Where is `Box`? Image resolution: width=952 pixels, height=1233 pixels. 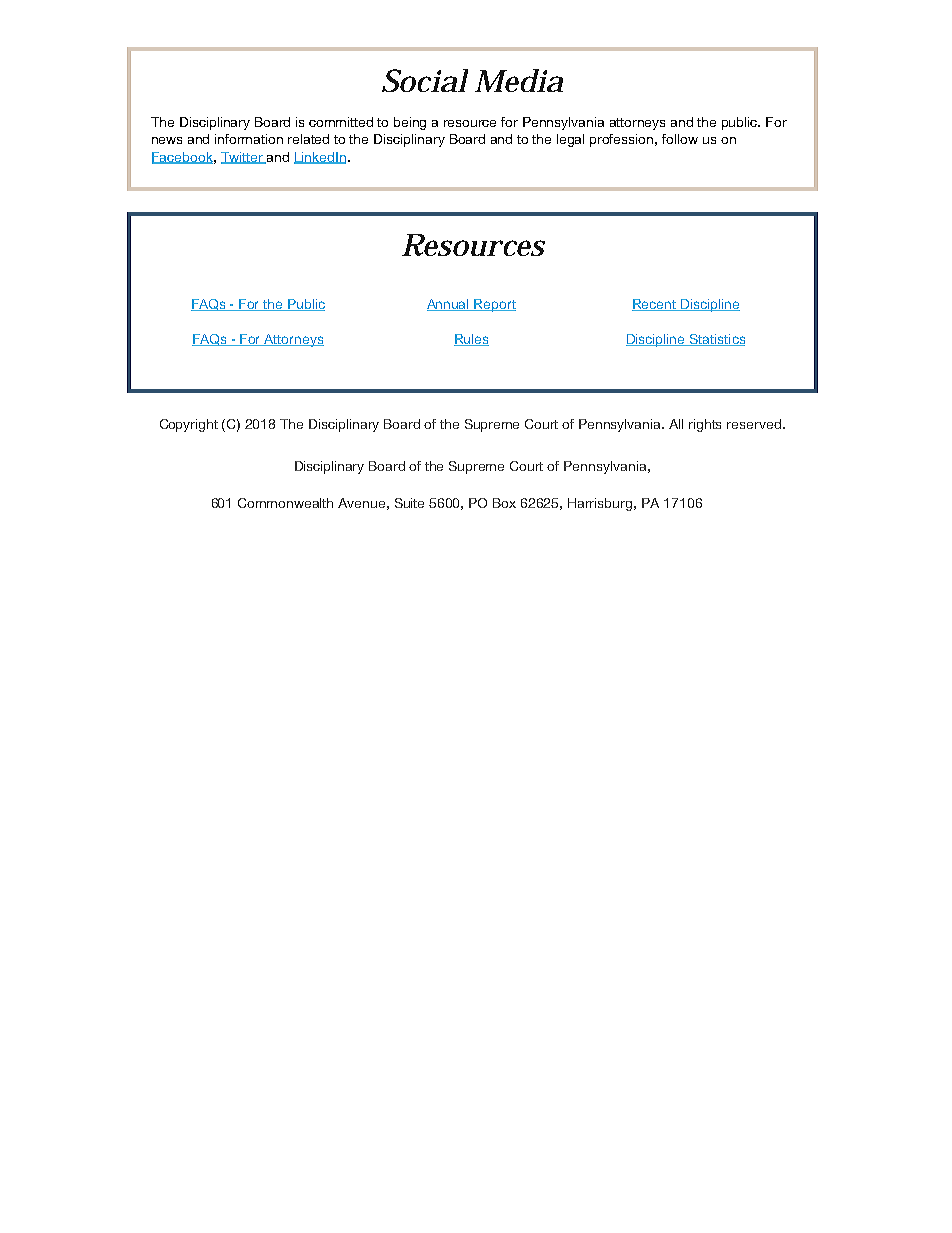
Box is located at coordinates (504, 503).
